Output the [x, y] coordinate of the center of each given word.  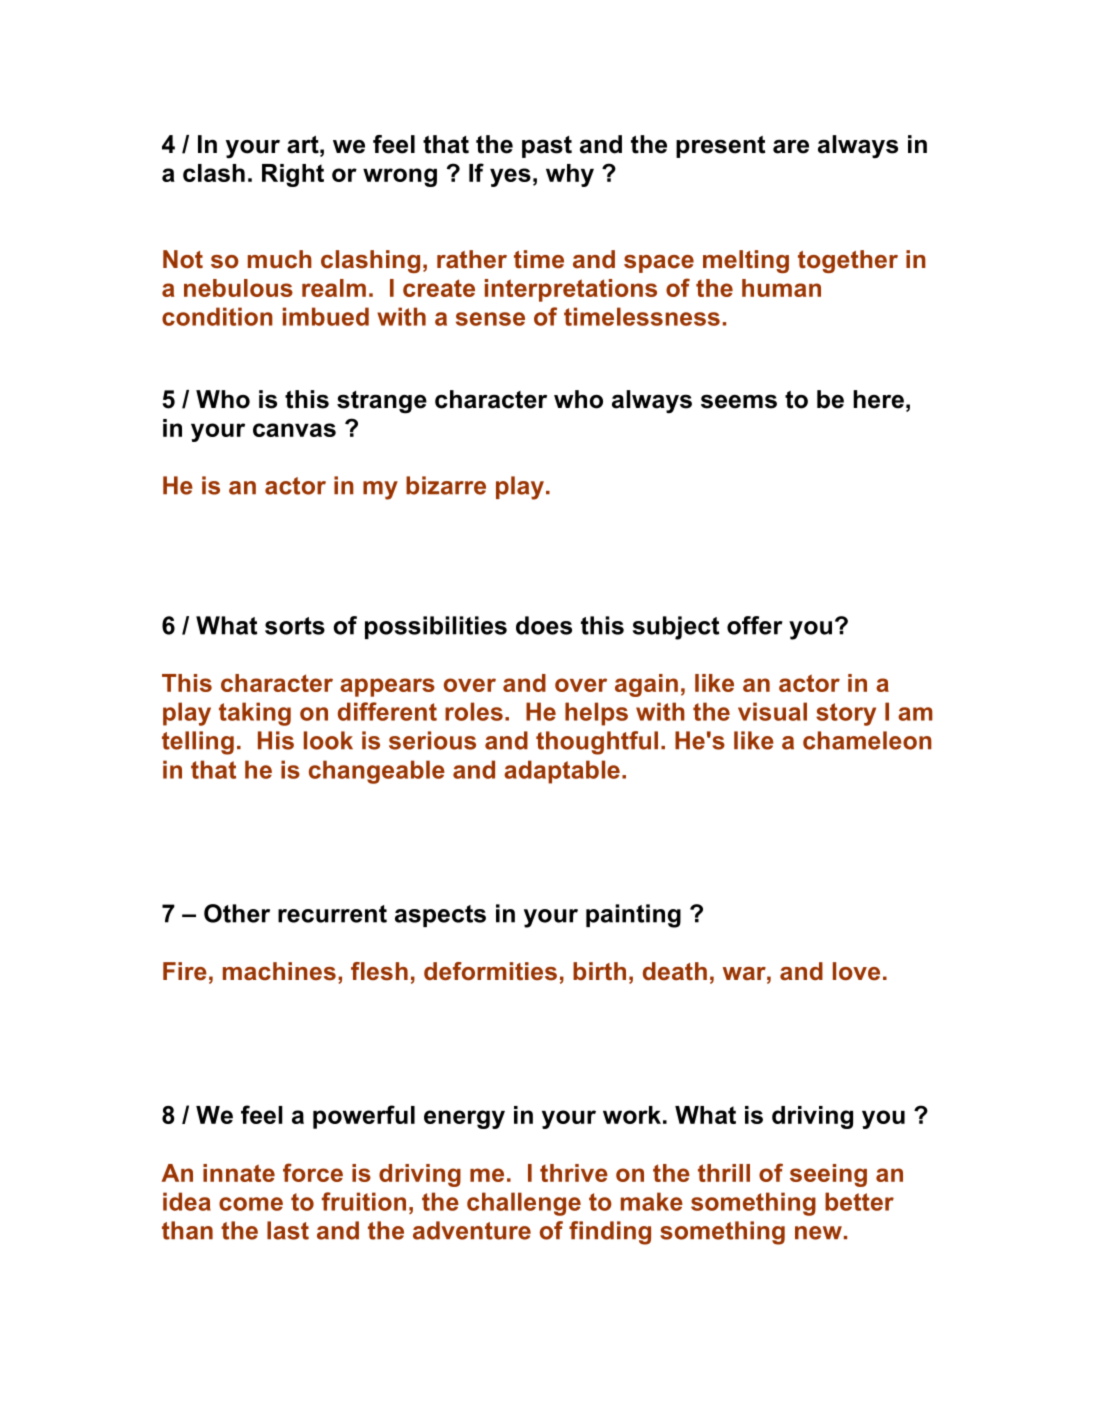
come [251, 1204]
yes [510, 177]
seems [739, 402]
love [856, 971]
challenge [524, 1204]
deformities [490, 971]
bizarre [446, 485]
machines [279, 971]
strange [382, 402]
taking [255, 714]
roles [474, 711]
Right [293, 175]
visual [772, 711]
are [791, 146]
